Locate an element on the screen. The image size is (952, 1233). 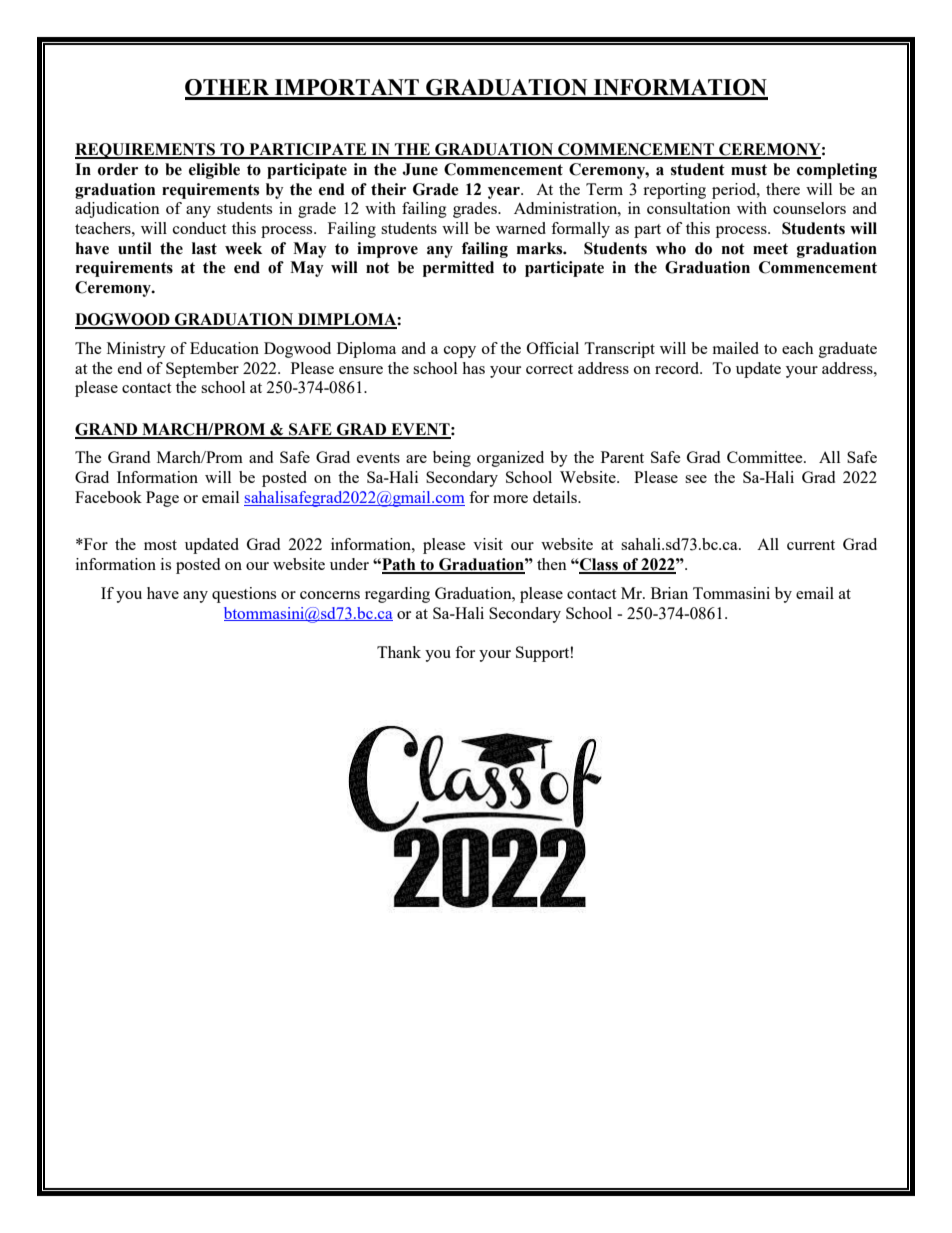
meet is located at coordinates (770, 249).
